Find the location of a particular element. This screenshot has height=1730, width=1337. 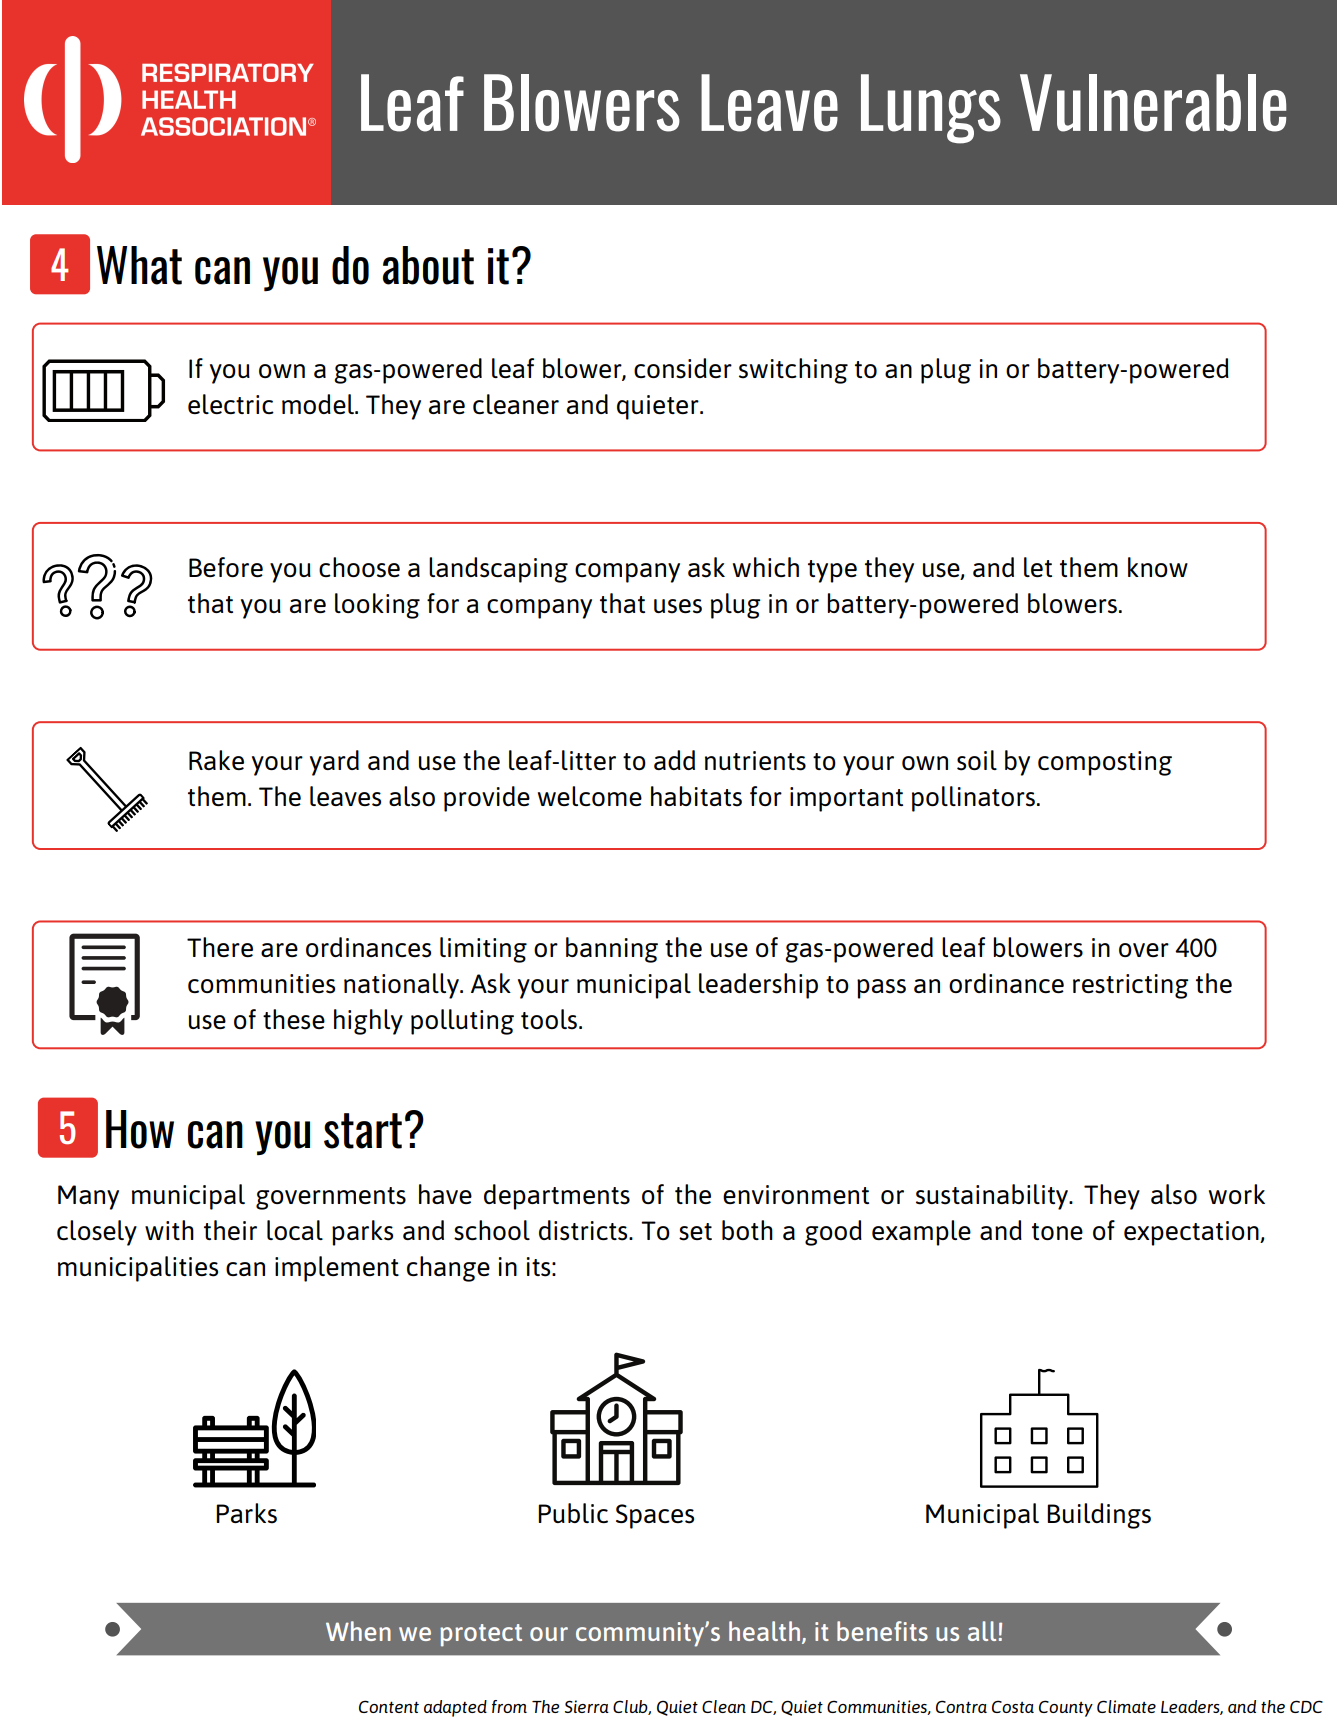

There is located at coordinates (220, 947).
